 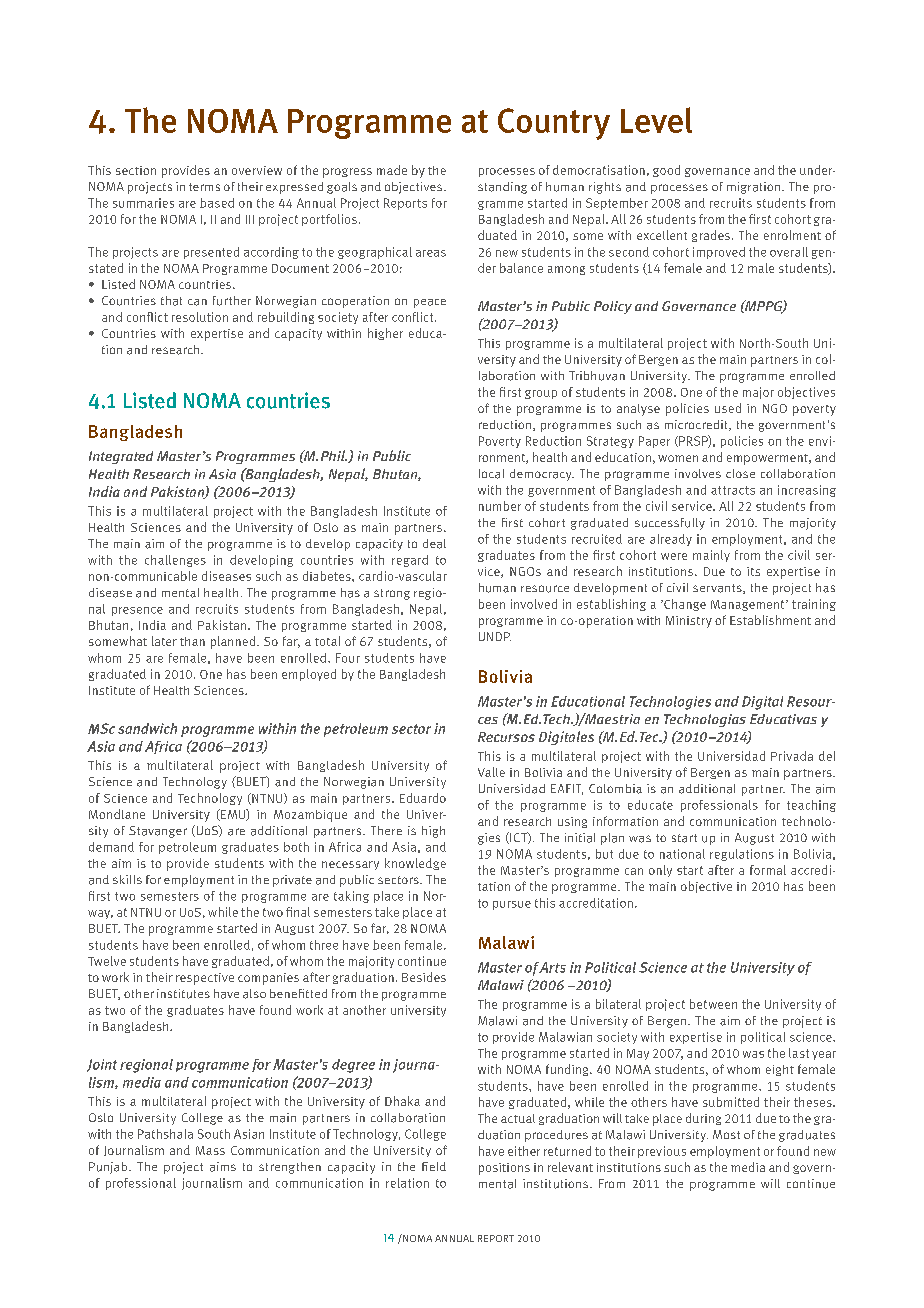 I want to click on good, so click(x=666, y=171).
